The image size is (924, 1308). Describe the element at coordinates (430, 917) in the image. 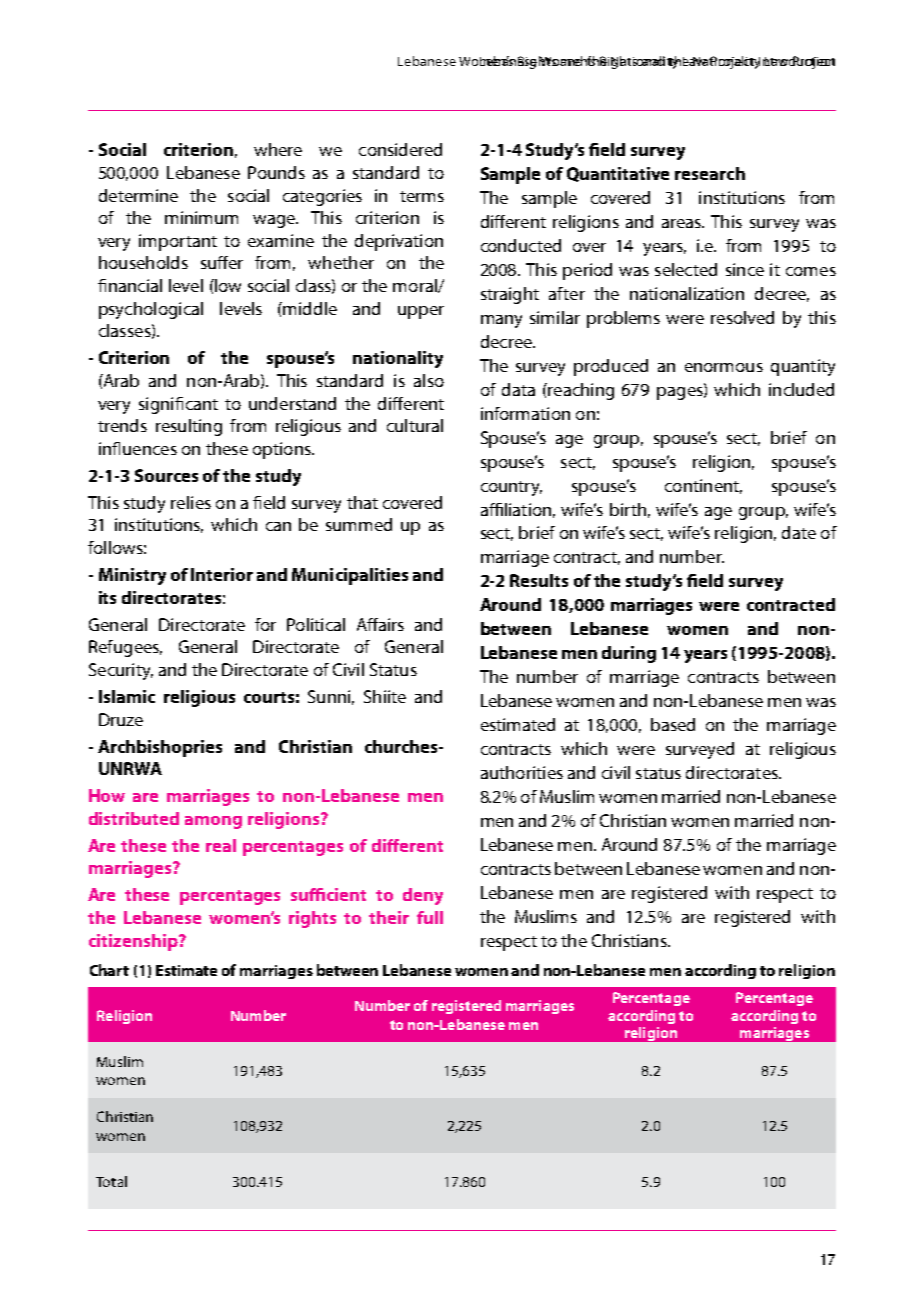

I see `full` at that location.
